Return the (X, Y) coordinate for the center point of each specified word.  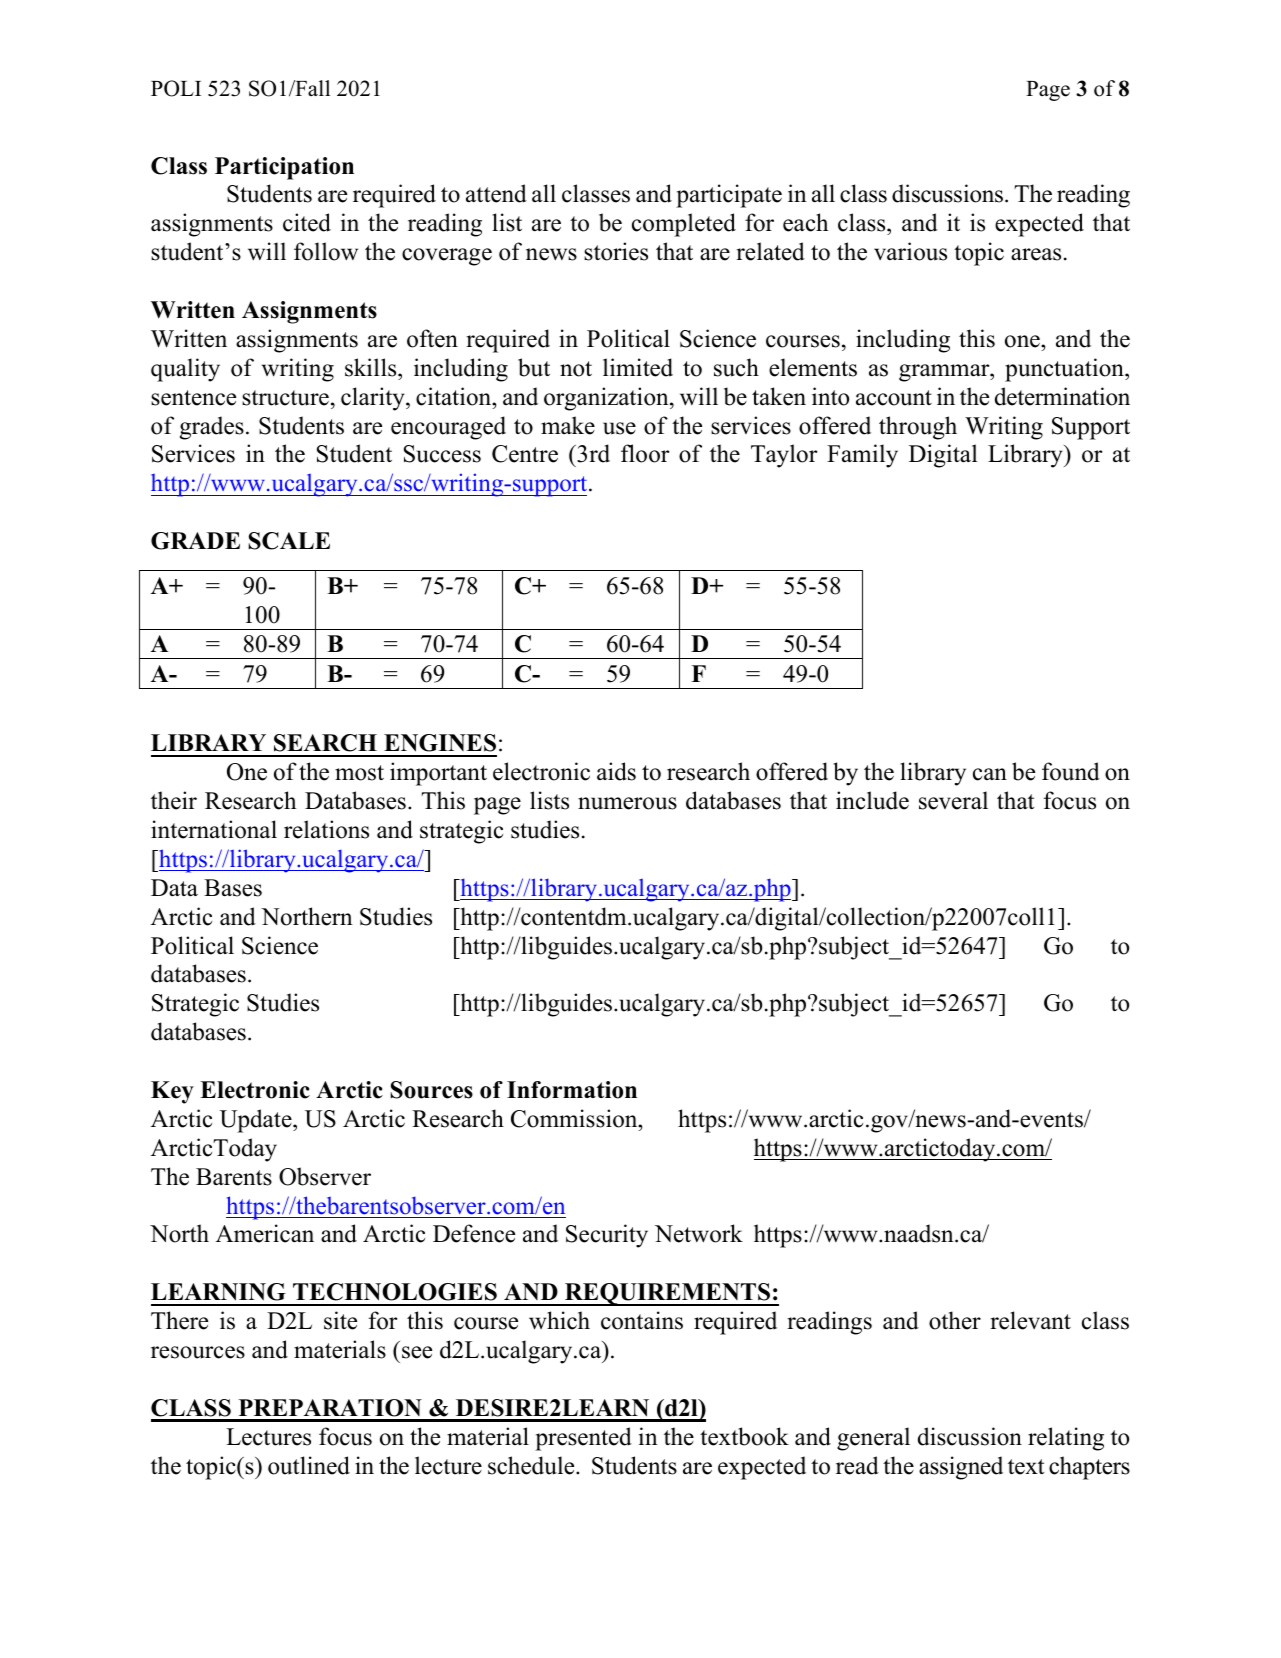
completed (684, 225)
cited (307, 222)
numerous (627, 803)
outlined (309, 1465)
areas (1036, 254)
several (953, 800)
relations (326, 829)
